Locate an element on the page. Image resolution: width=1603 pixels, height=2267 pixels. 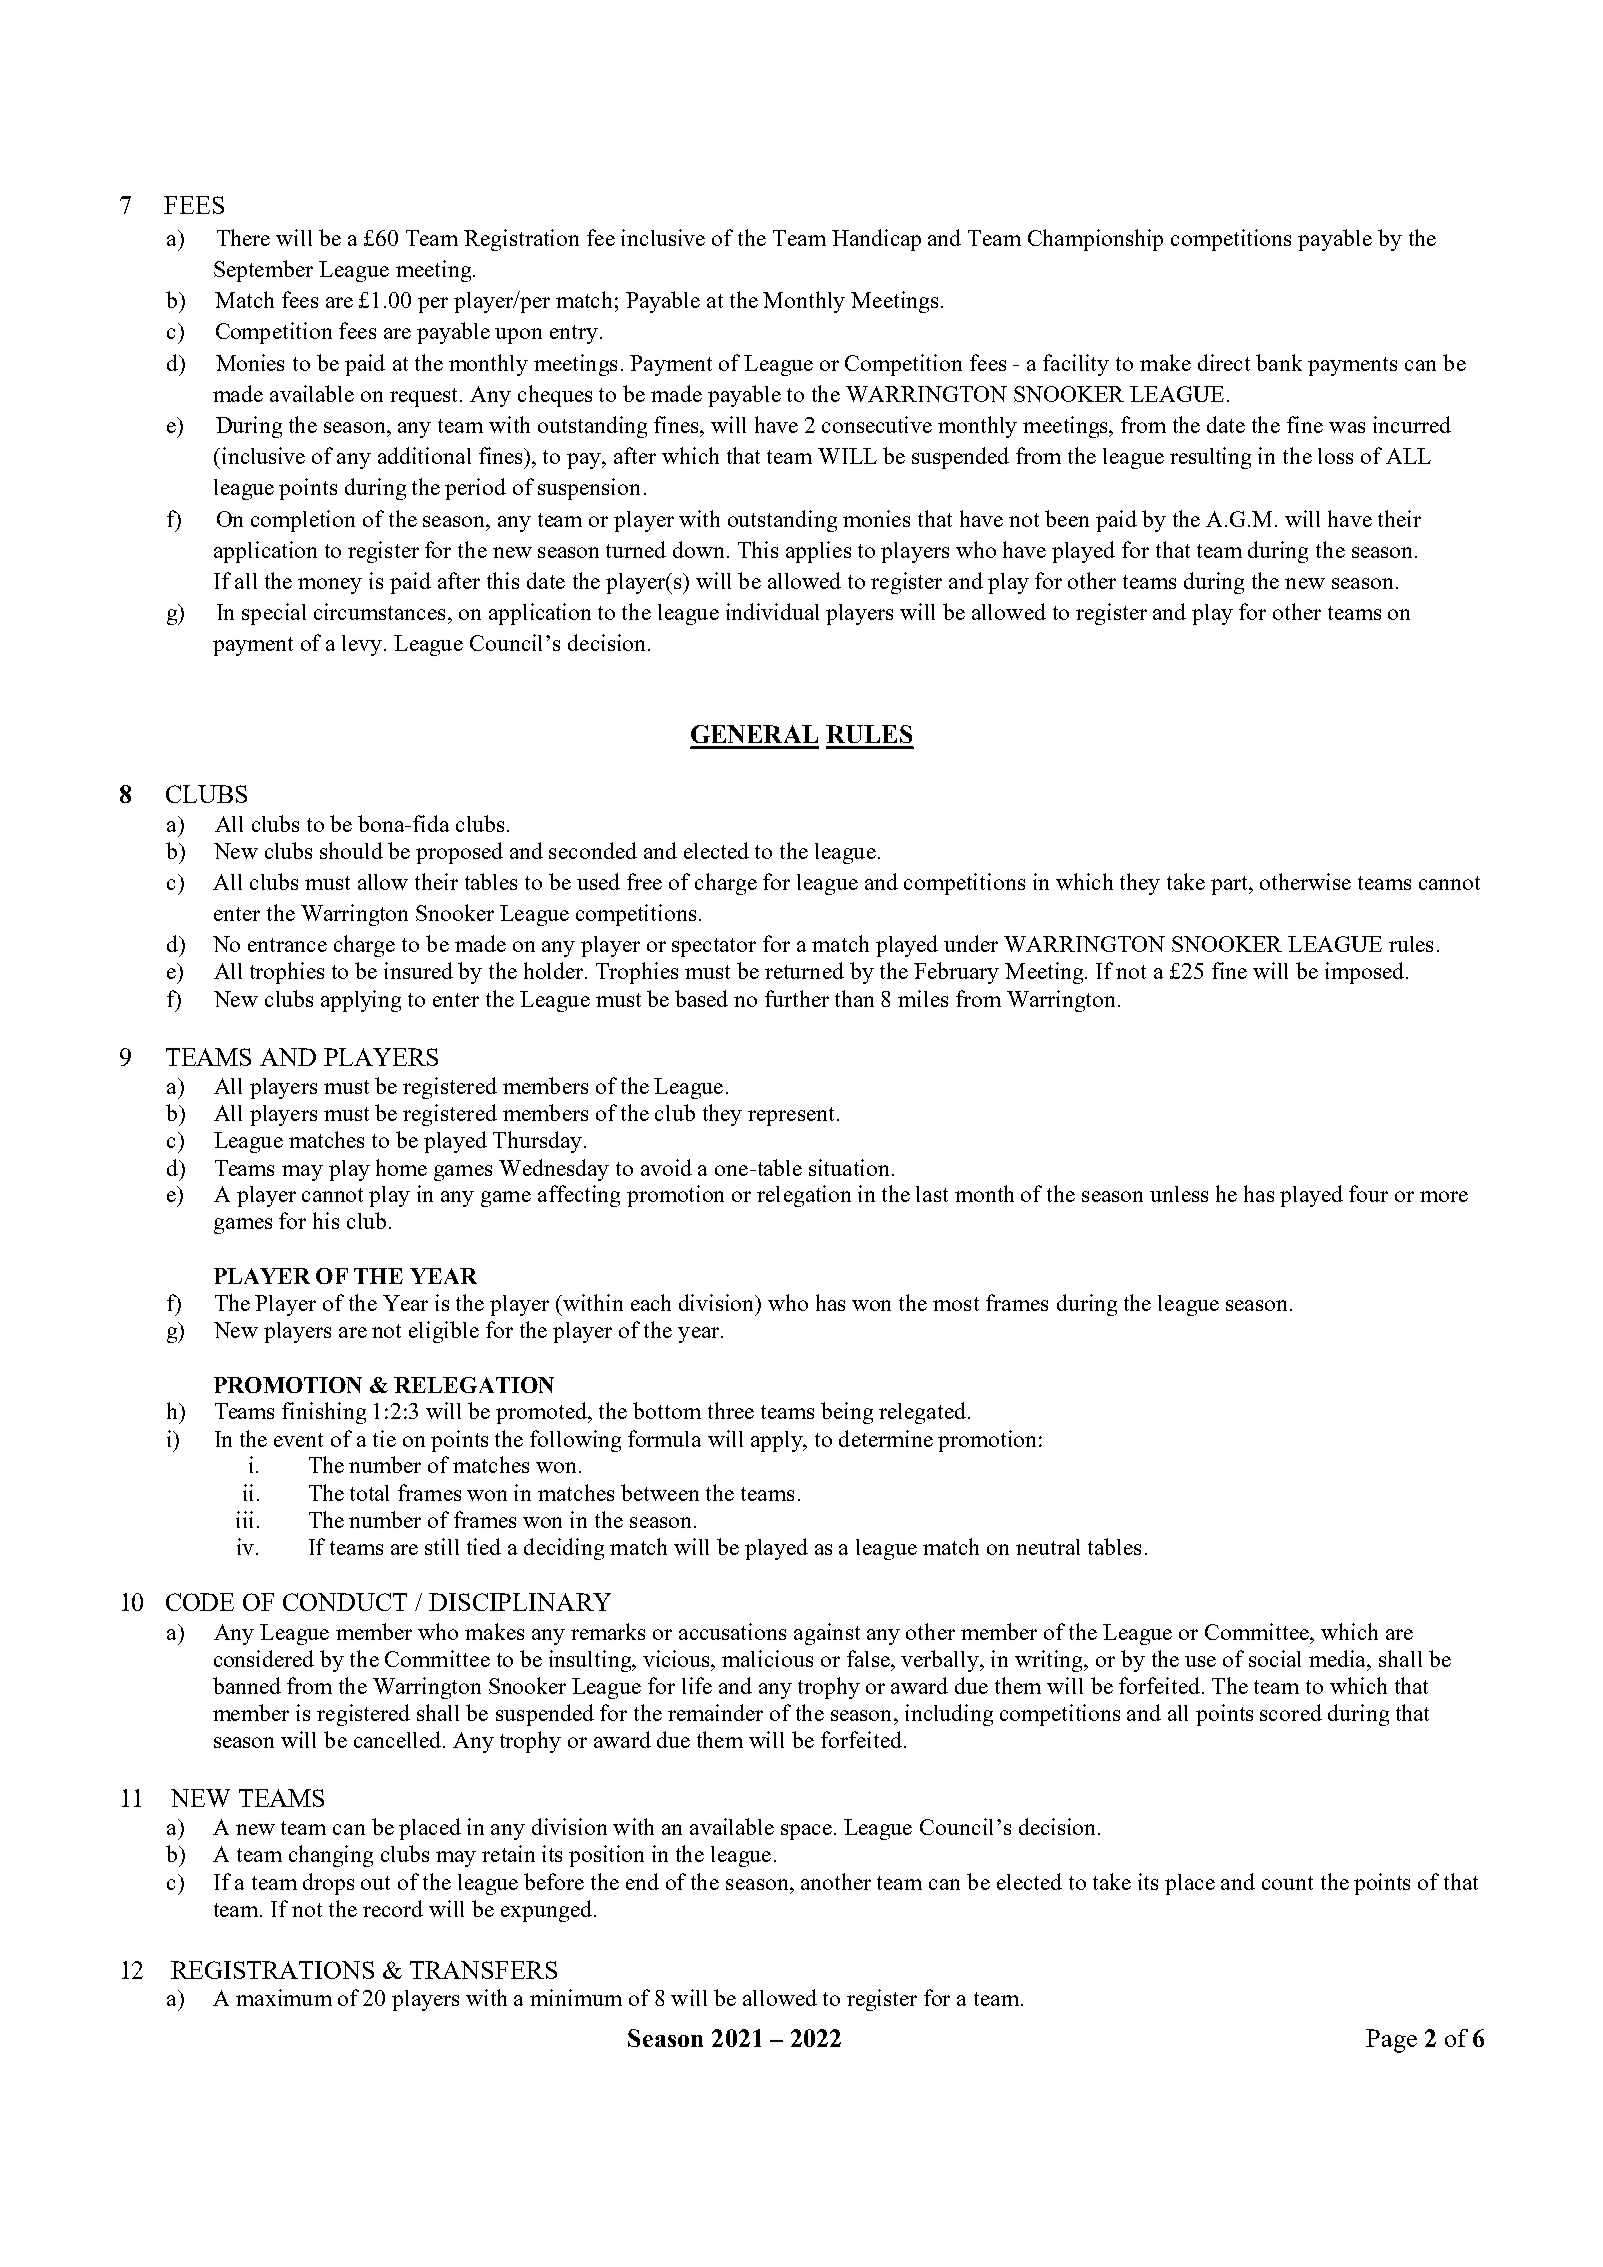
individual is located at coordinates (772, 611).
